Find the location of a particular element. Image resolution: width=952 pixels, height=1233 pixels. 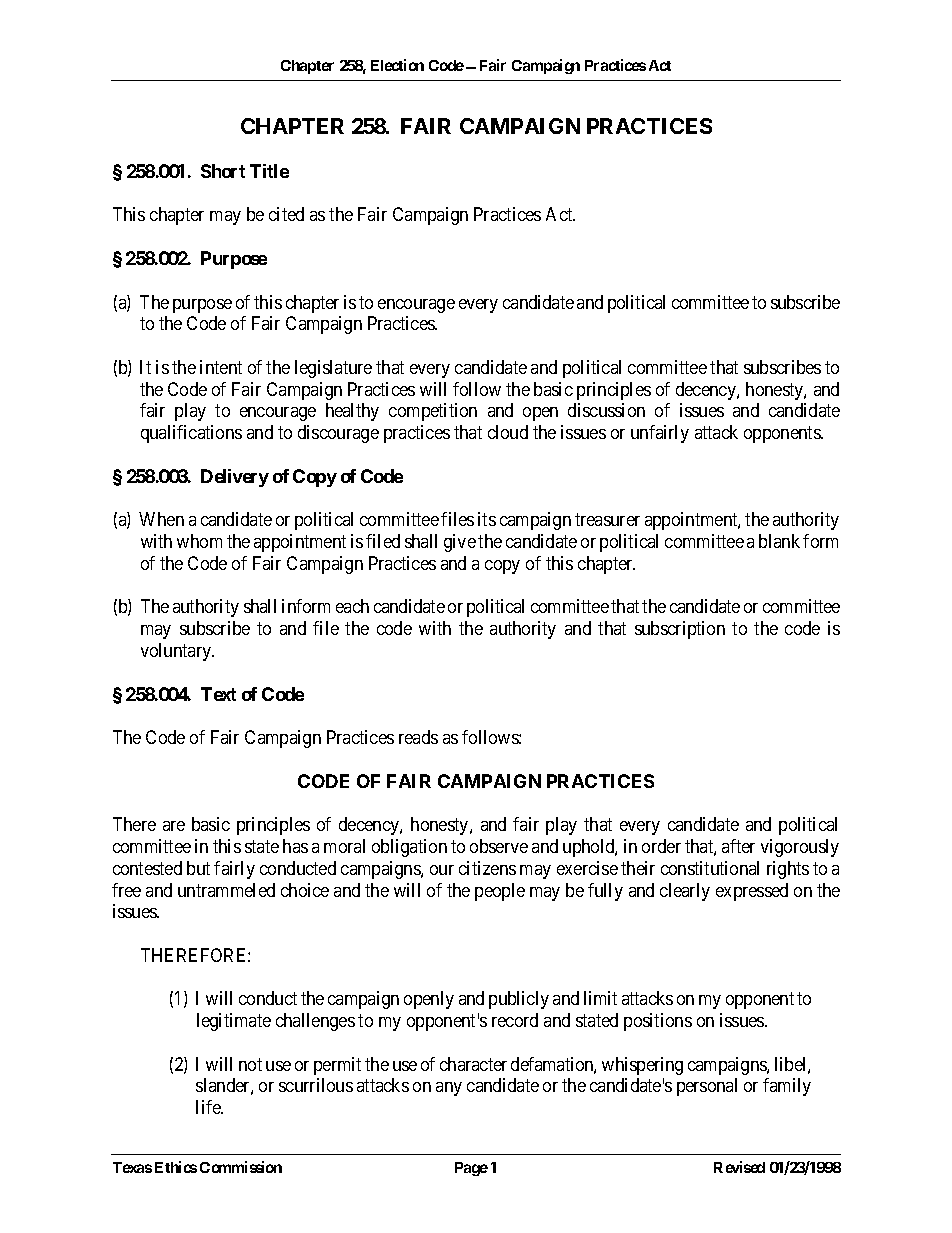

discussion is located at coordinates (606, 410).
